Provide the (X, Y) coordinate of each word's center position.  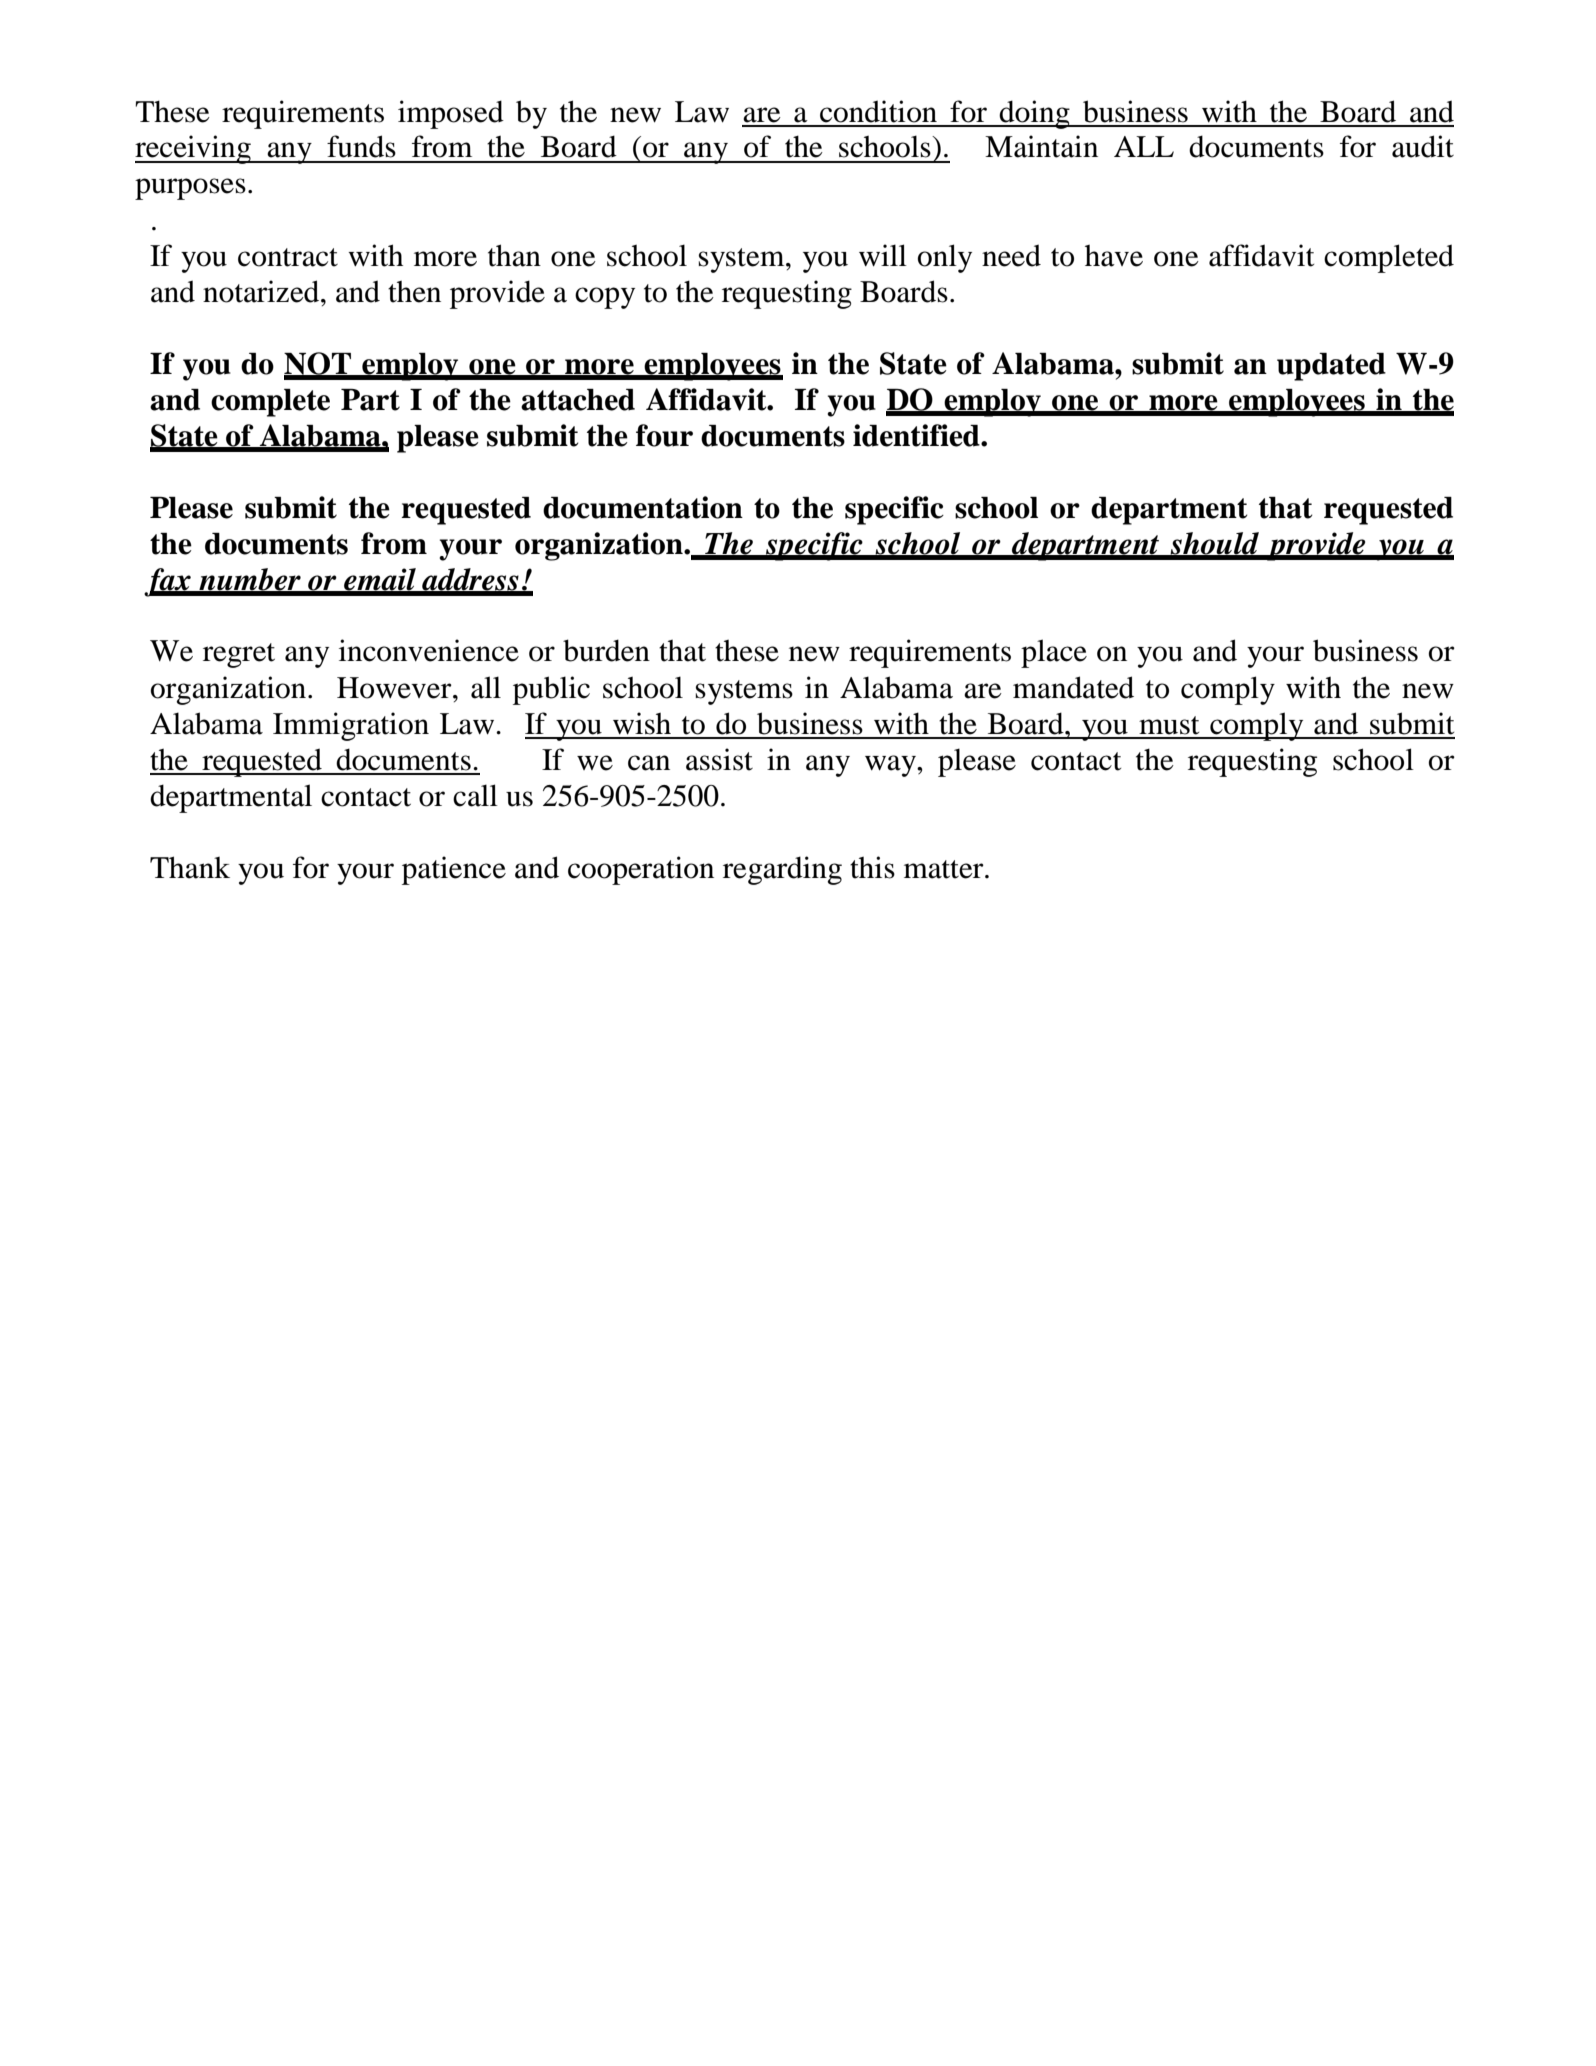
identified (917, 435)
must (1169, 725)
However (395, 688)
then (414, 292)
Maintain (1041, 146)
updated (1331, 367)
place (1054, 653)
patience (454, 870)
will (883, 255)
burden (606, 650)
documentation (643, 507)
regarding (782, 870)
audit (1423, 146)
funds (361, 146)
